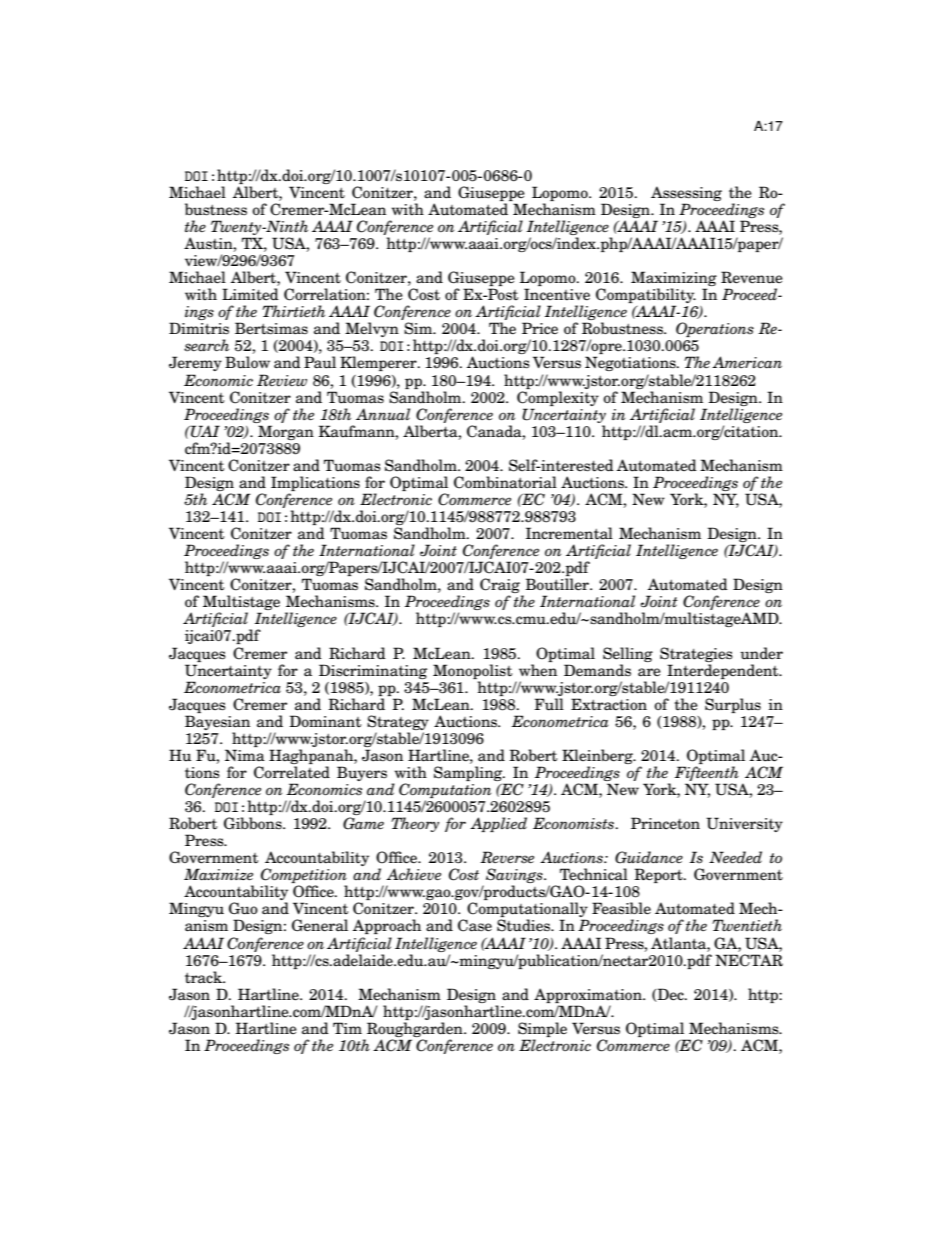 This image has width=952, height=1233. I want to click on Approximation, so click(589, 995).
